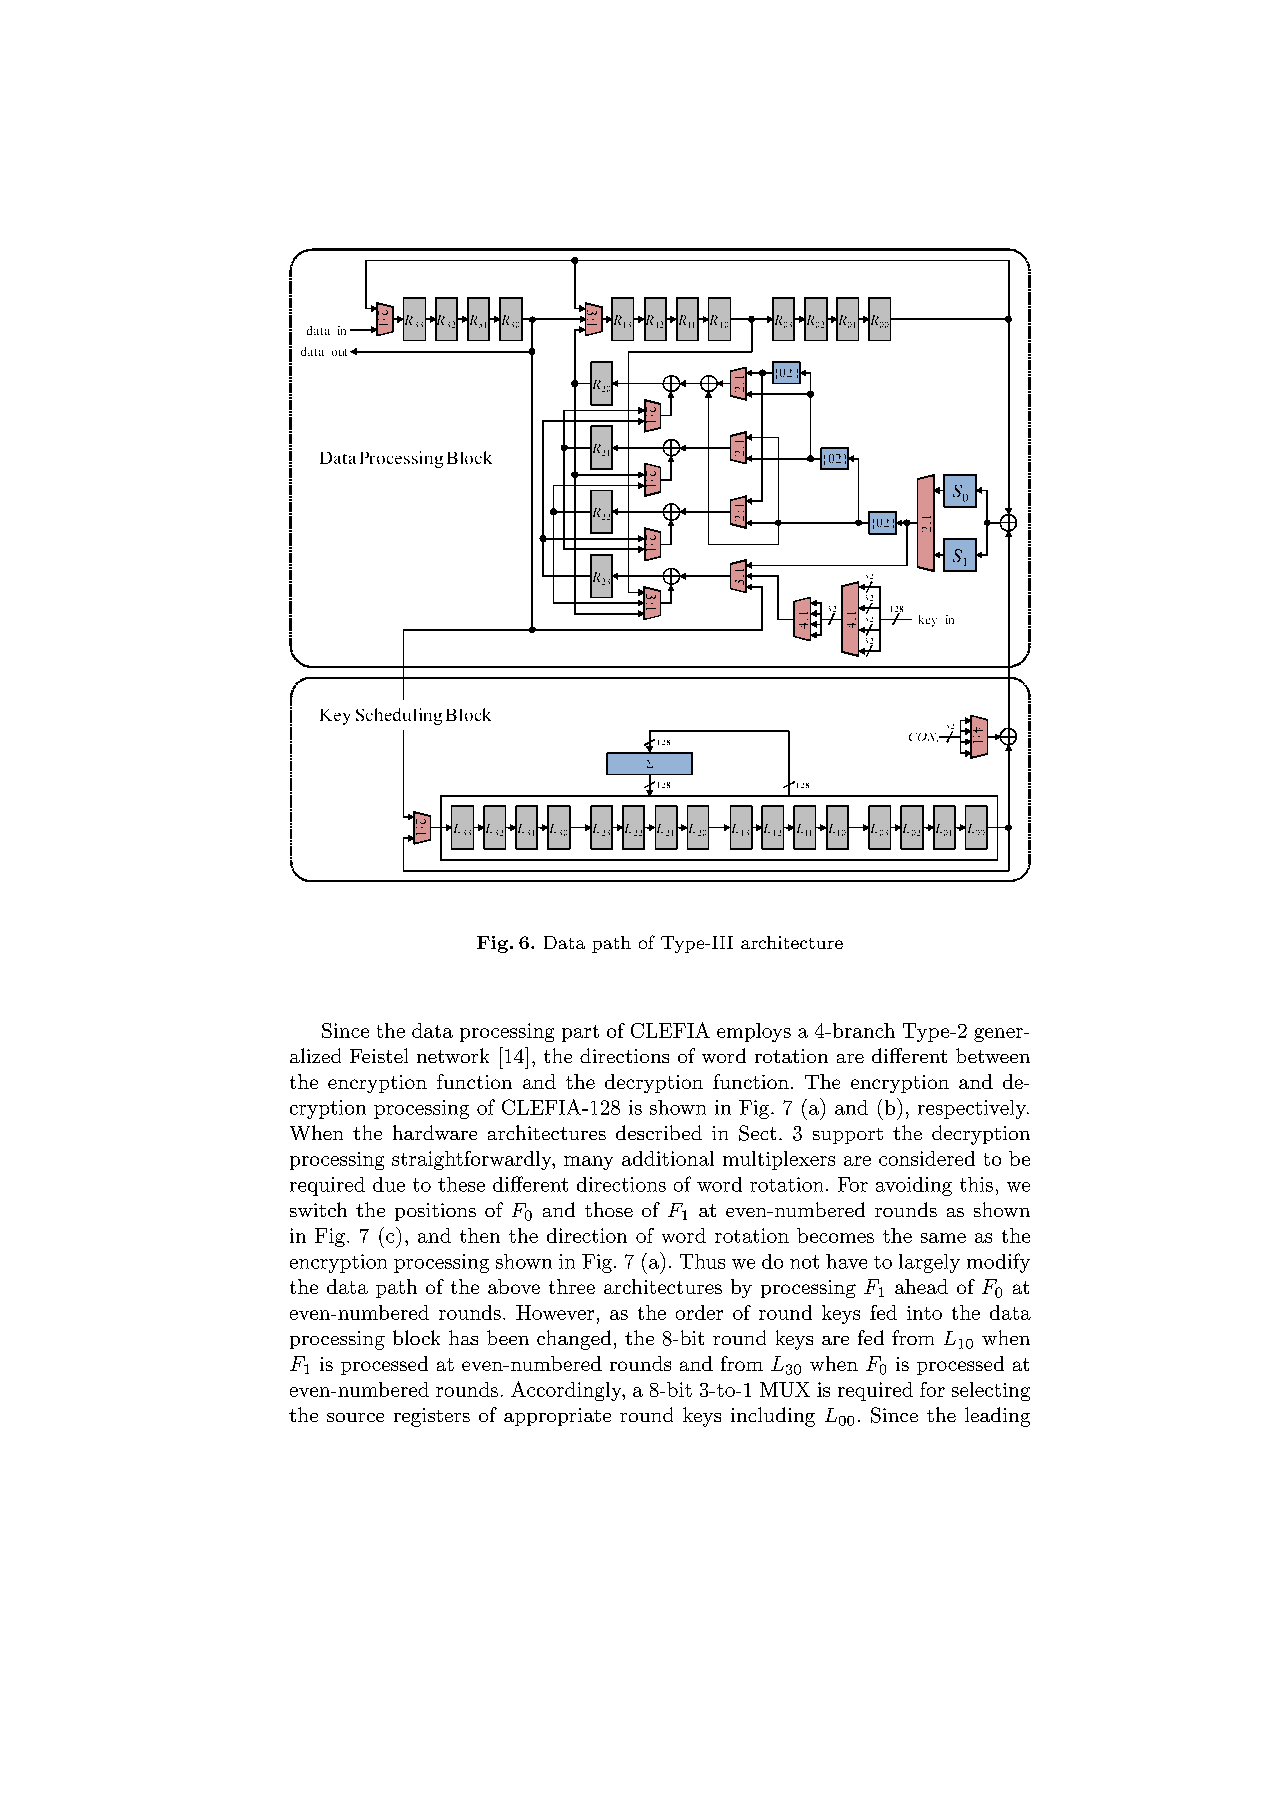 This screenshot has width=1276, height=1806. I want to click on due, so click(389, 1184).
